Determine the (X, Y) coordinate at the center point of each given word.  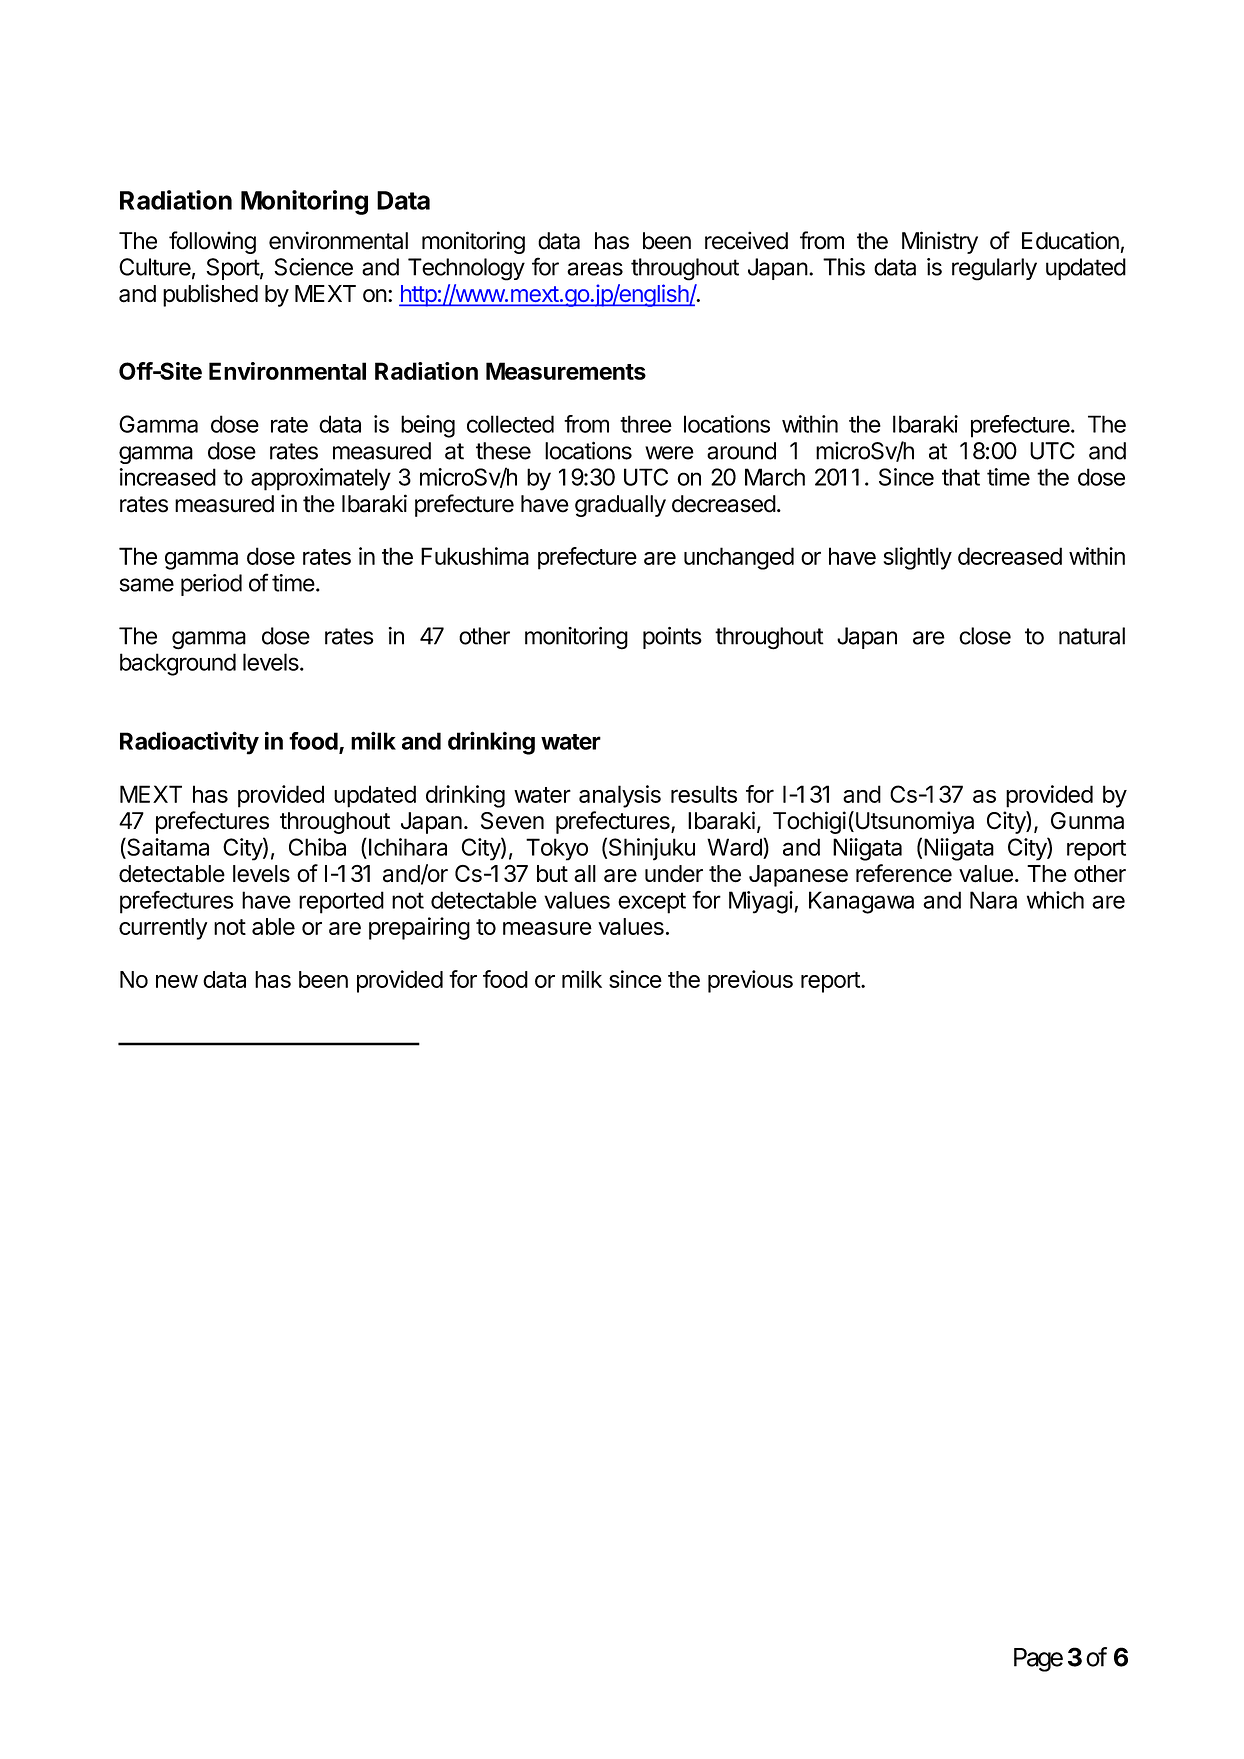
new (177, 981)
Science (313, 267)
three (646, 424)
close (985, 636)
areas (595, 269)
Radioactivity (189, 743)
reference (904, 873)
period (211, 585)
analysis (620, 796)
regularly (994, 269)
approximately (321, 479)
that (961, 477)
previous (750, 981)
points (672, 638)
